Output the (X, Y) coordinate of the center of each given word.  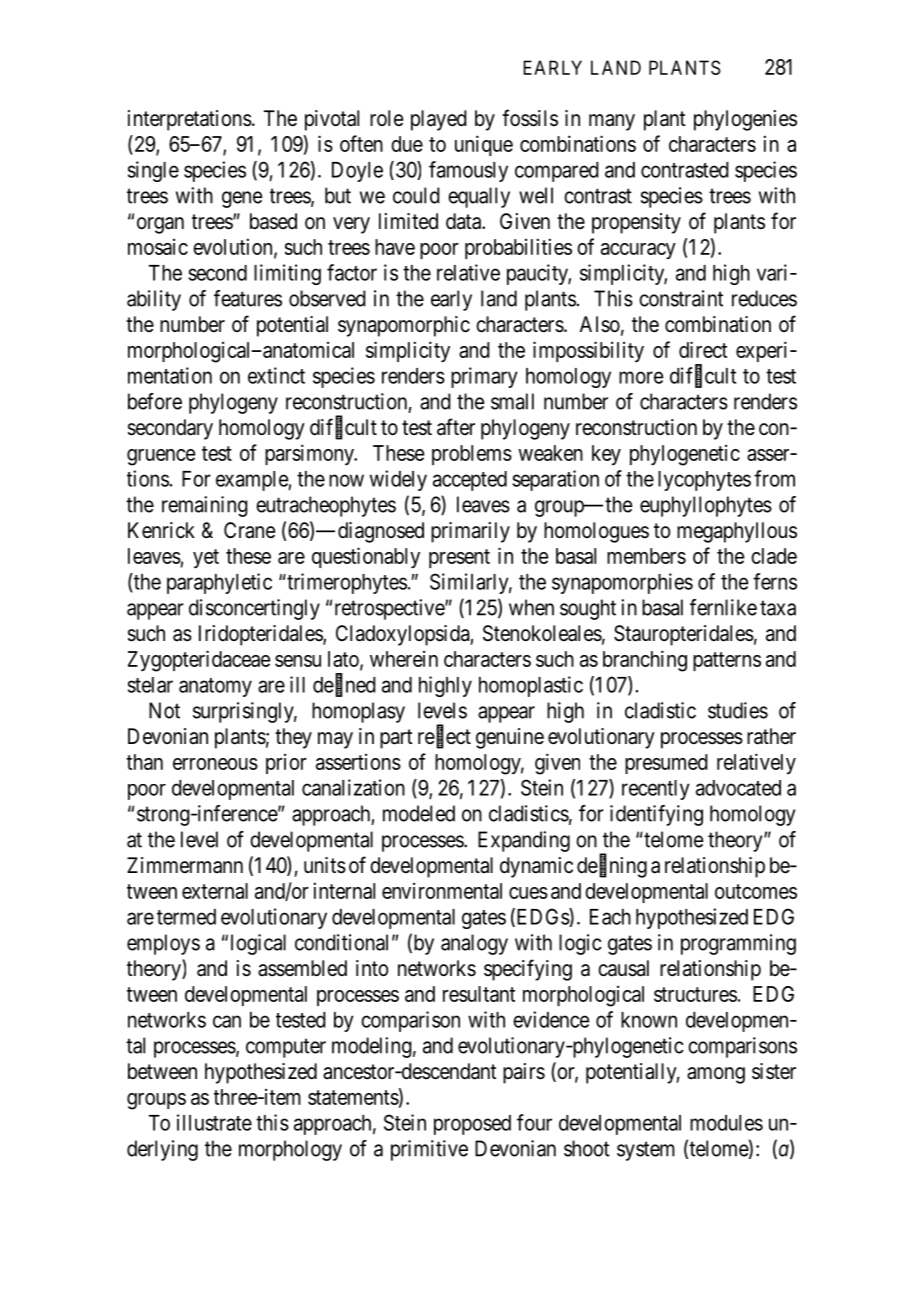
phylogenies (745, 120)
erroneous (215, 764)
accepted (470, 481)
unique (484, 145)
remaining (205, 506)
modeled (419, 813)
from (774, 478)
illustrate (214, 1122)
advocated (738, 788)
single (153, 171)
